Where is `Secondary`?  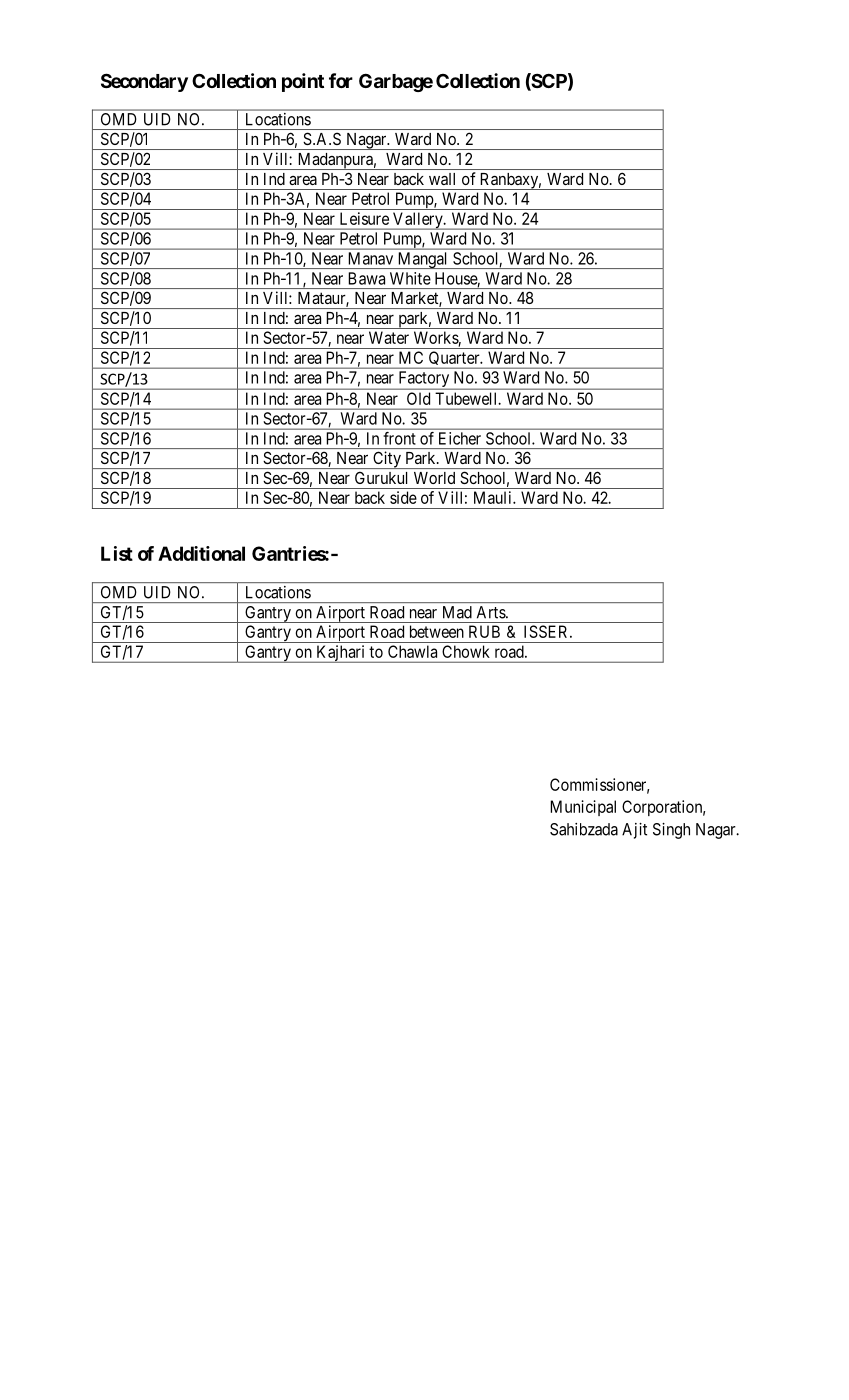 Secondary is located at coordinates (144, 82).
